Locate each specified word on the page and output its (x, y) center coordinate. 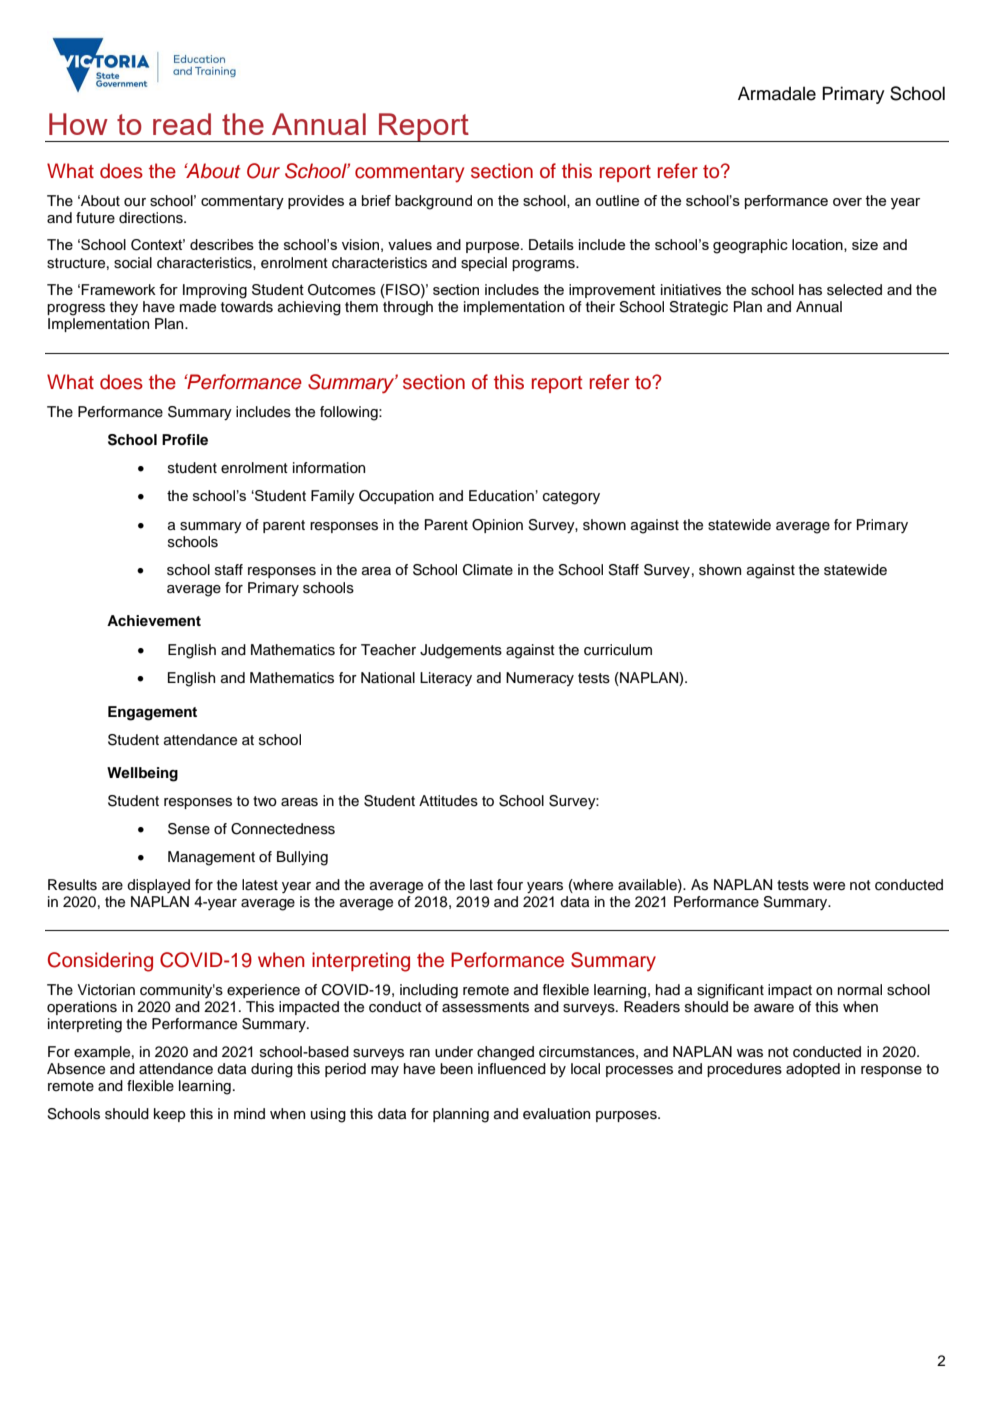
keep (169, 1115)
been (456, 1069)
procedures (744, 1070)
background (433, 202)
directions (152, 218)
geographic (750, 246)
